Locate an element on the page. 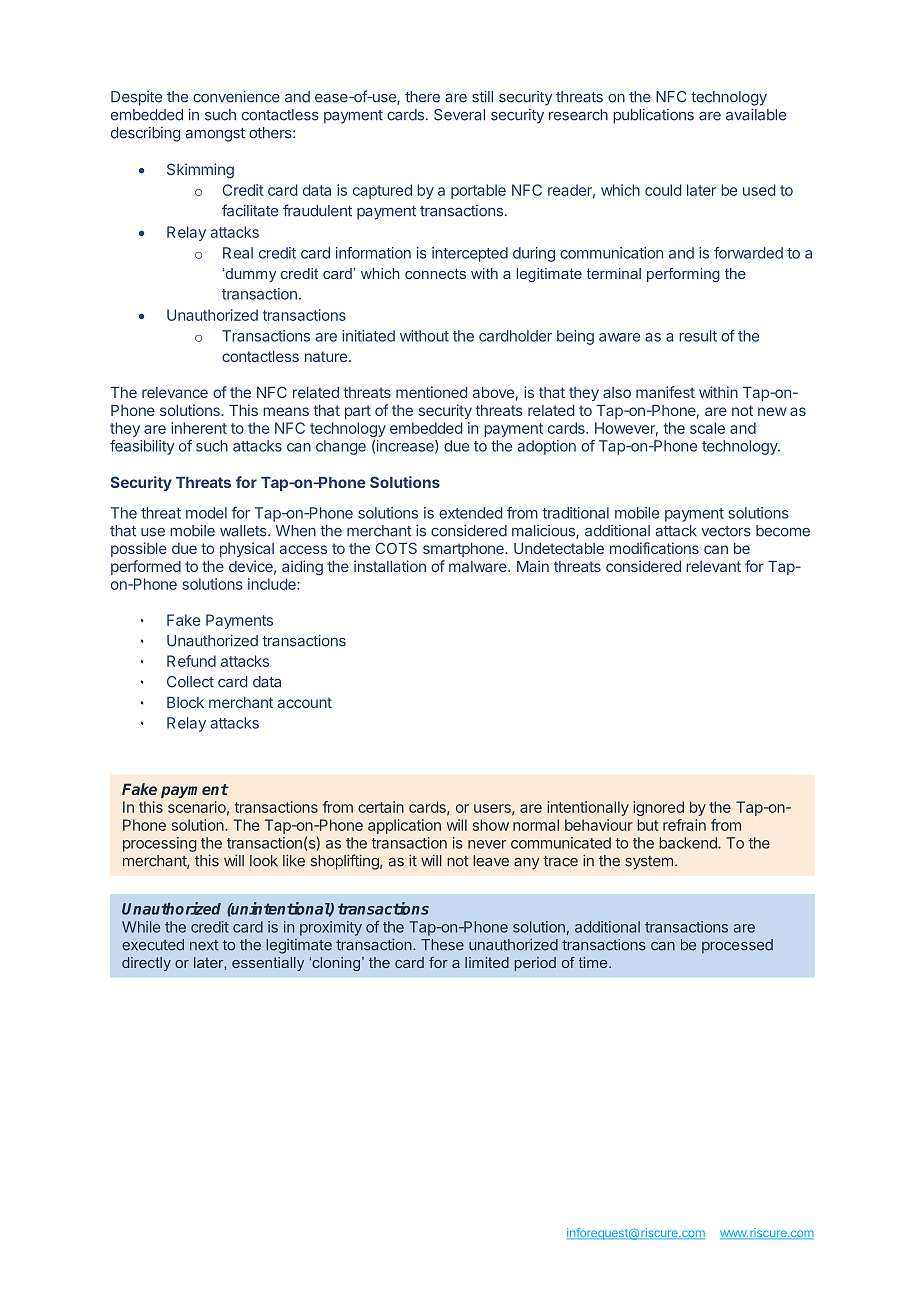 This document has width=924, height=1308. manifest is located at coordinates (665, 392).
